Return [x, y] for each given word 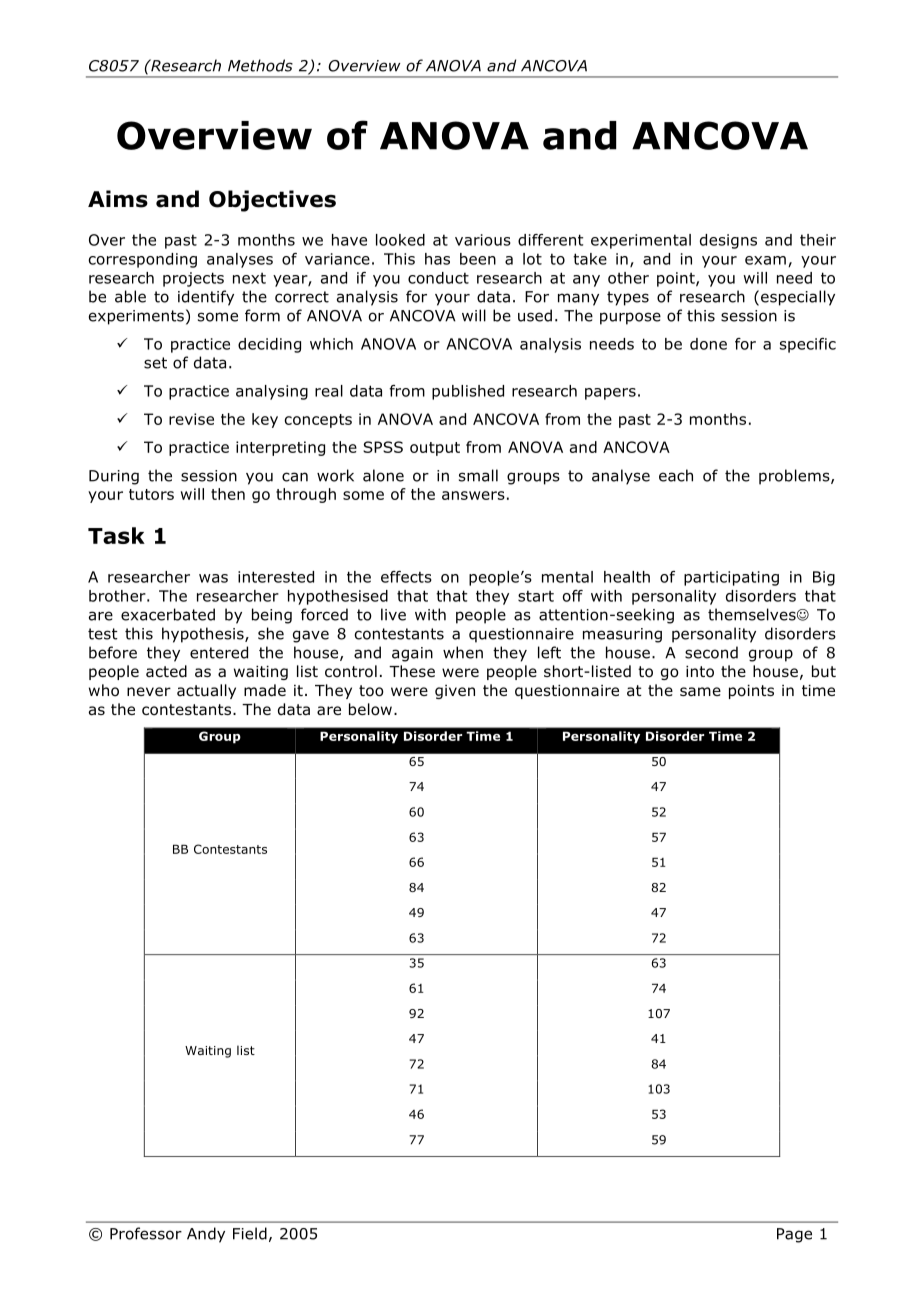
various [483, 240]
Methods [260, 65]
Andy [206, 1235]
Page [794, 1235]
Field [250, 1233]
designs [728, 241]
